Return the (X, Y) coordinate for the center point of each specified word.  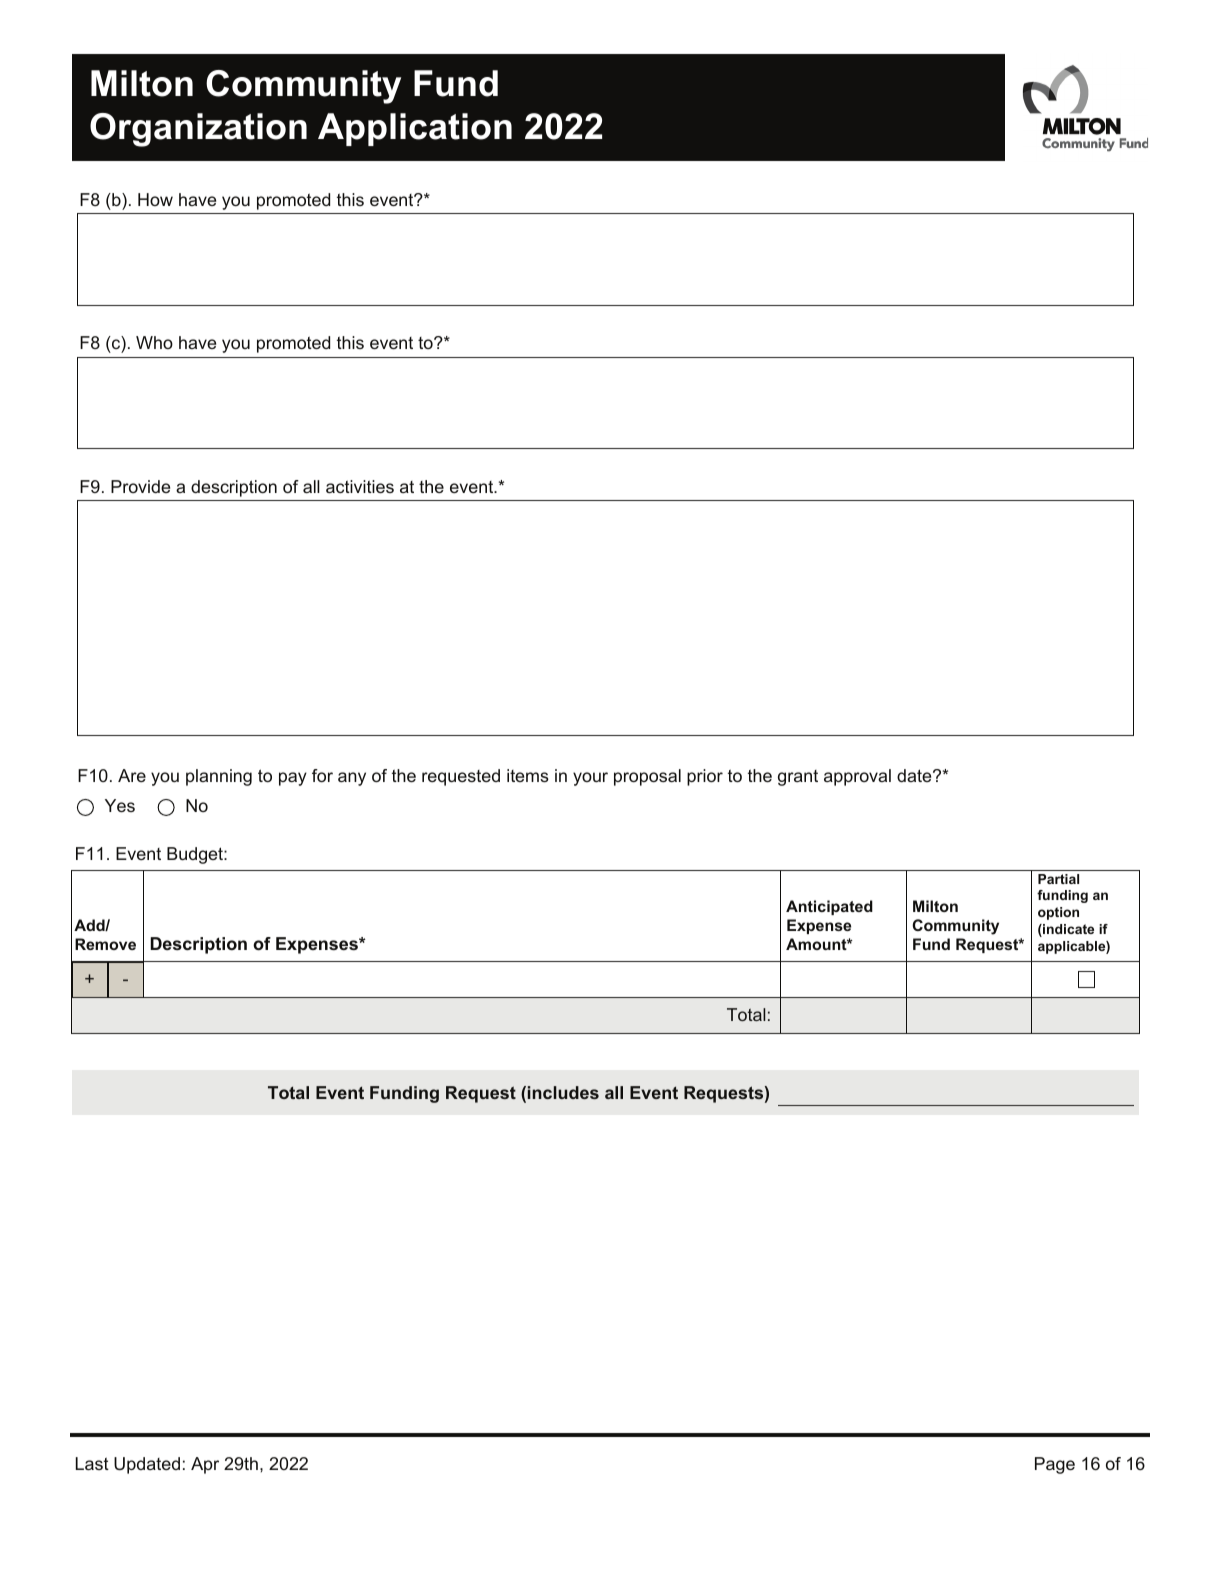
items (528, 775)
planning (219, 777)
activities (360, 486)
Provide (140, 486)
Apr (205, 1465)
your (590, 779)
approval (857, 777)
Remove (105, 944)
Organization (198, 130)
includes (563, 1092)
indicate (1067, 930)
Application (415, 129)
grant (798, 778)
